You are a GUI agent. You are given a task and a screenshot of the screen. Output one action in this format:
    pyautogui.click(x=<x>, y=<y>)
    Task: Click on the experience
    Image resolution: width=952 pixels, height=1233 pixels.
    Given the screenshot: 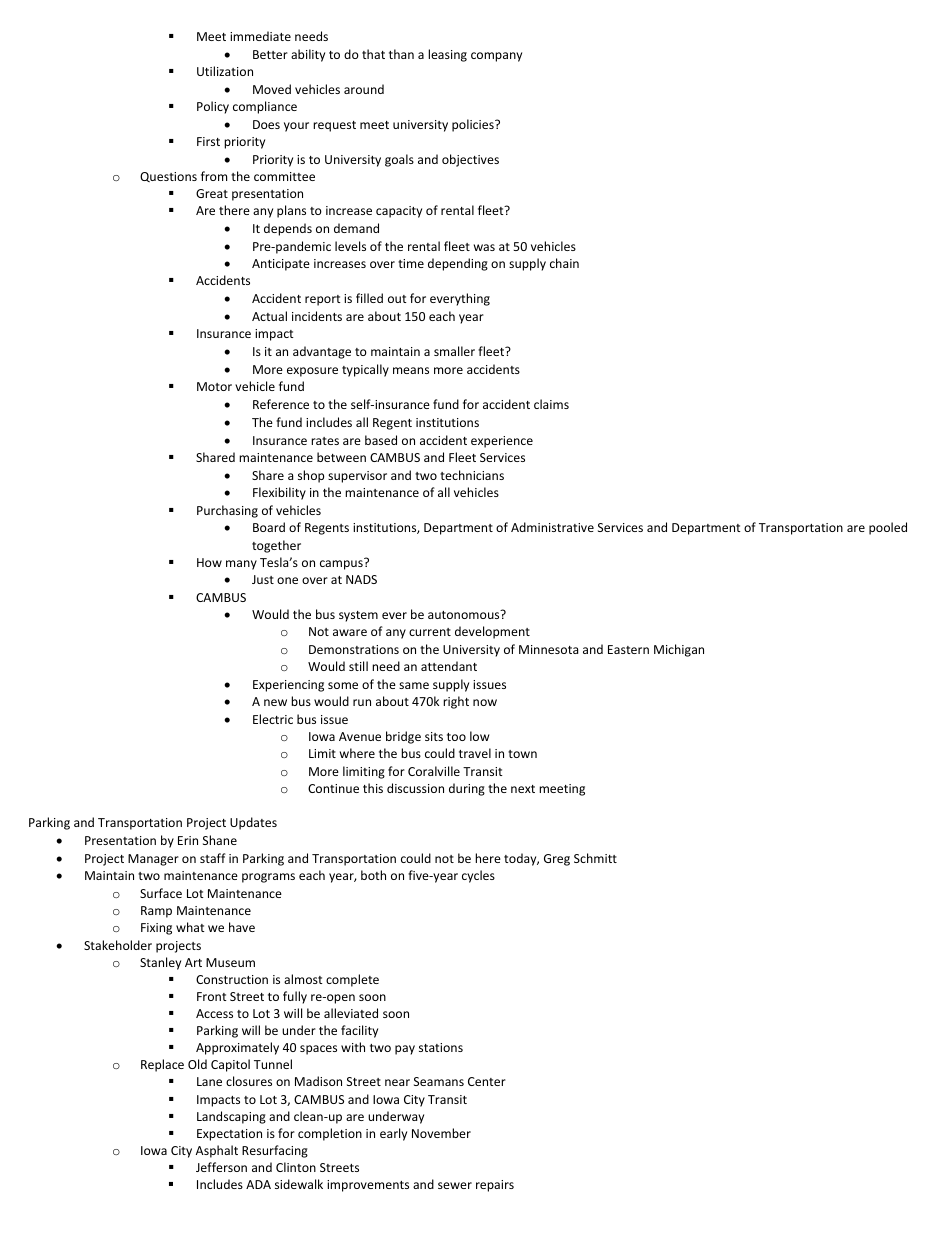 What is the action you would take?
    pyautogui.click(x=502, y=442)
